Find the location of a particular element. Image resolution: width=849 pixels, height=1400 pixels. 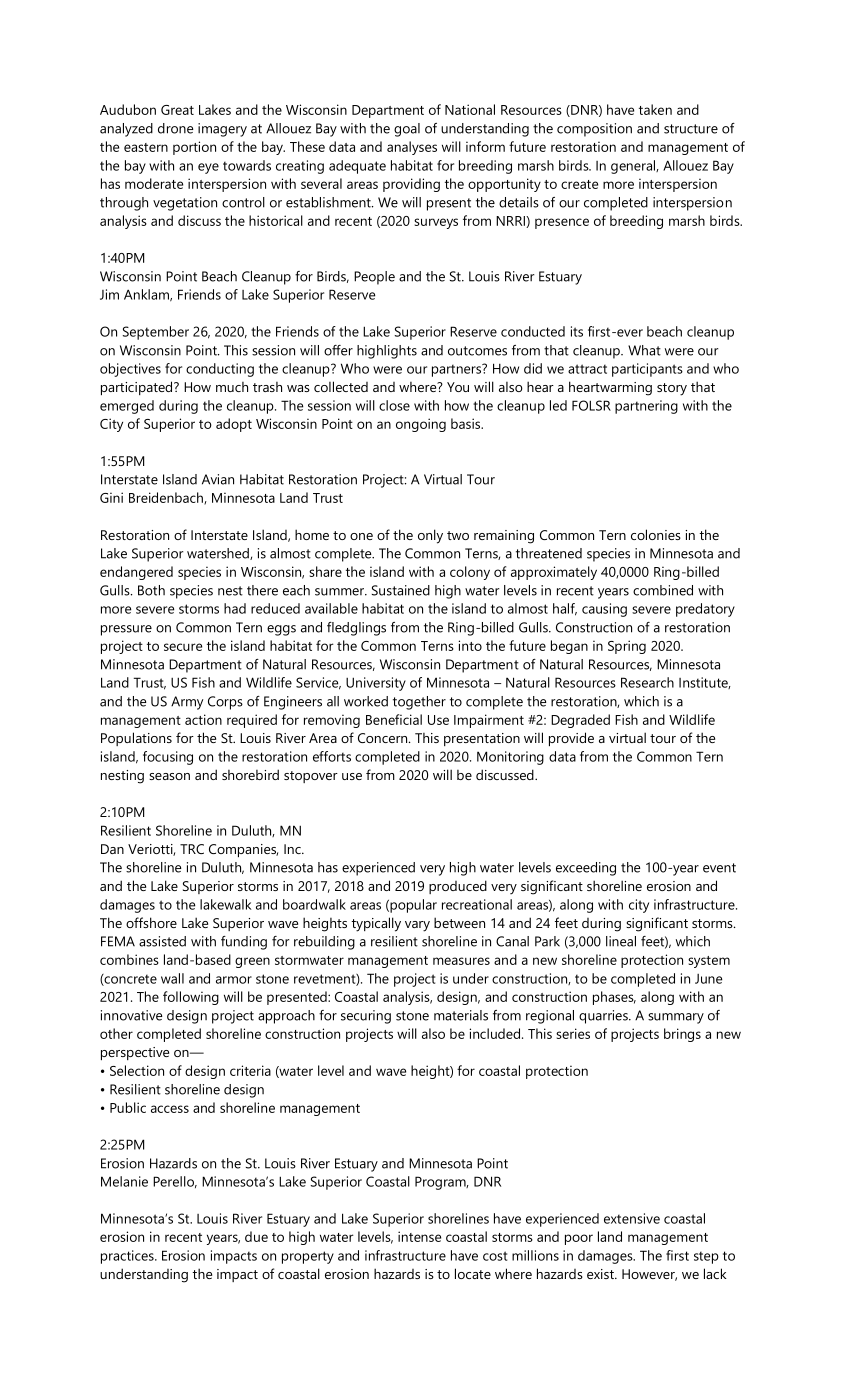

intense is located at coordinates (419, 1236).
